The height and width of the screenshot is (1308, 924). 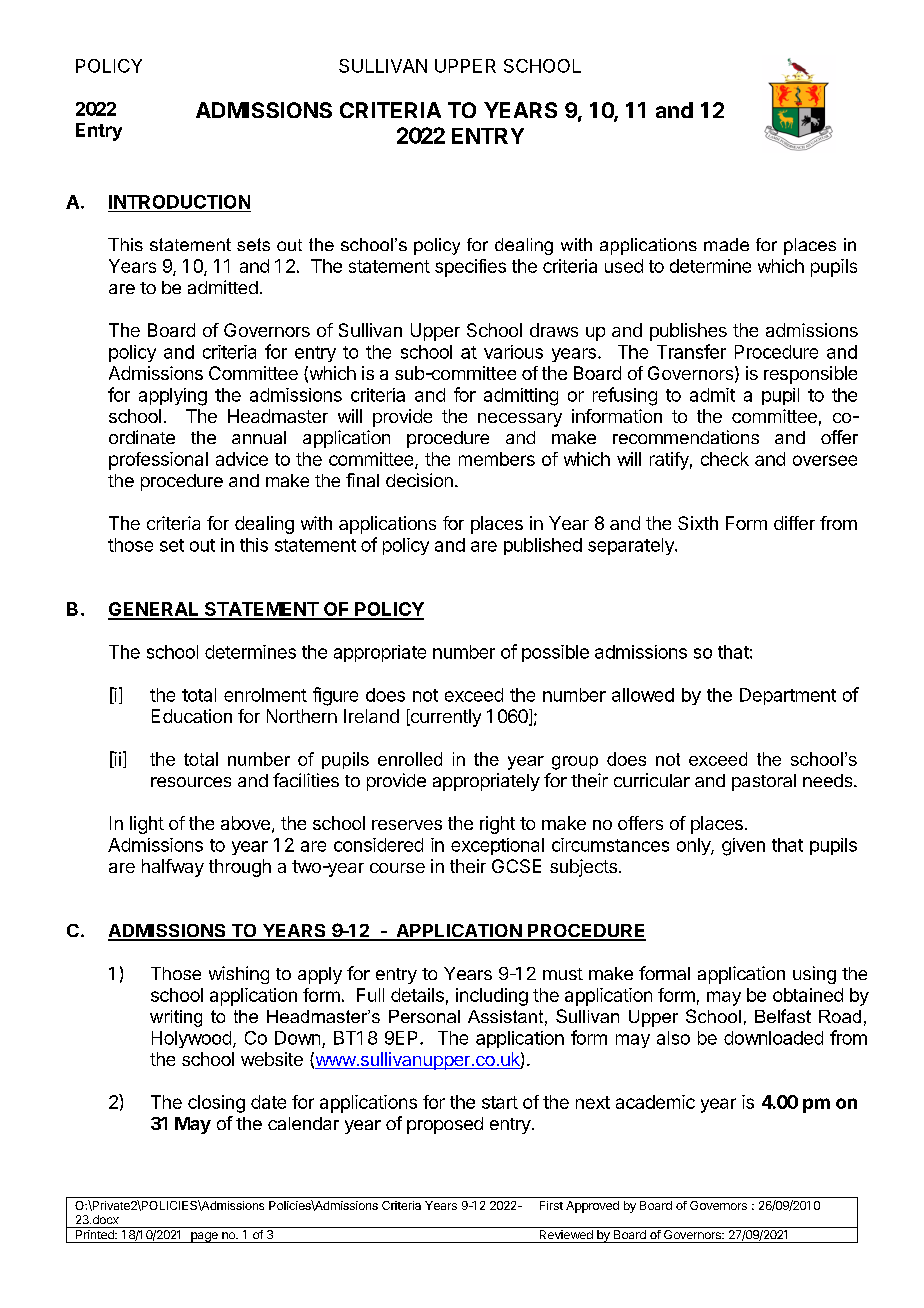 What do you see at coordinates (543, 546) in the screenshot?
I see `published` at bounding box center [543, 546].
